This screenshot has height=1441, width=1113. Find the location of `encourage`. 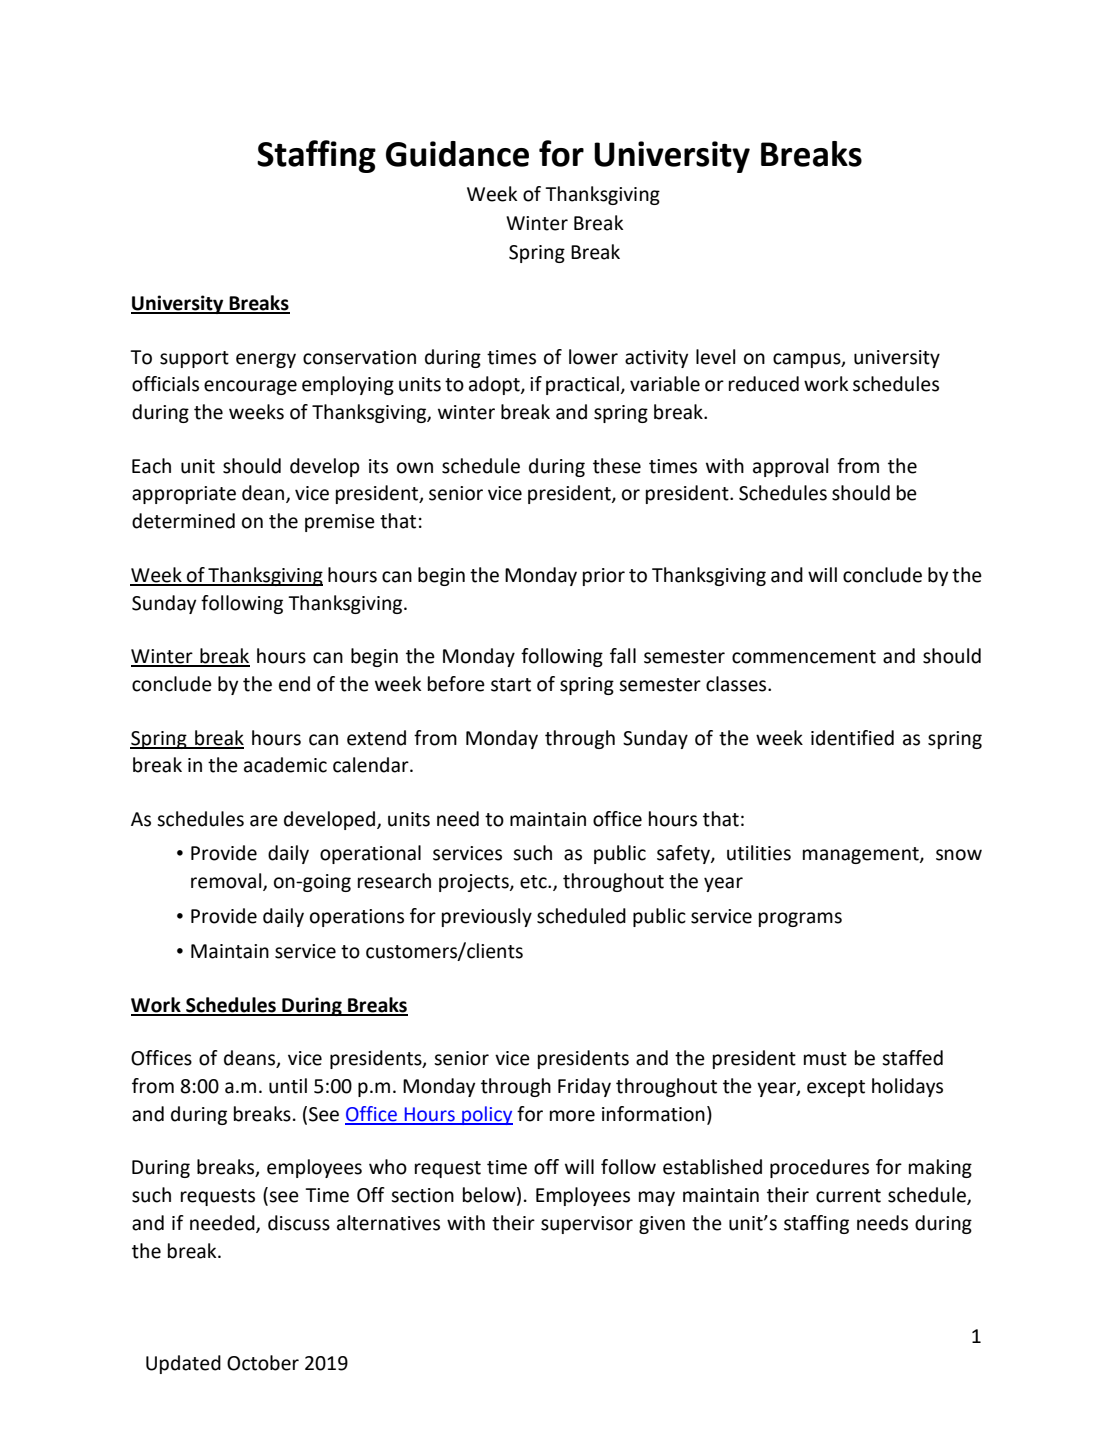

encourage is located at coordinates (250, 387).
